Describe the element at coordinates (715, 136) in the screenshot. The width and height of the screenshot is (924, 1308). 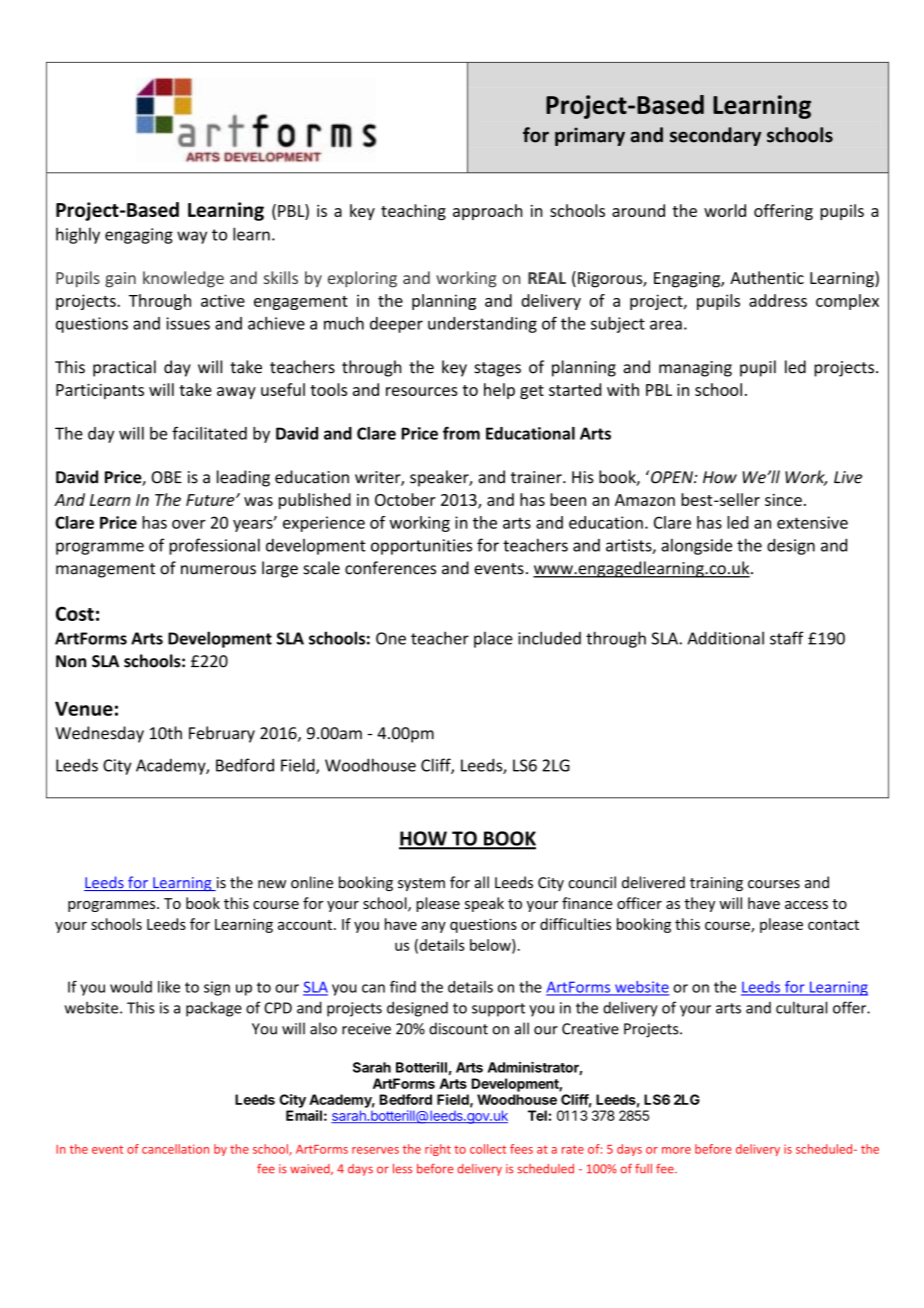
I see `secondary` at that location.
